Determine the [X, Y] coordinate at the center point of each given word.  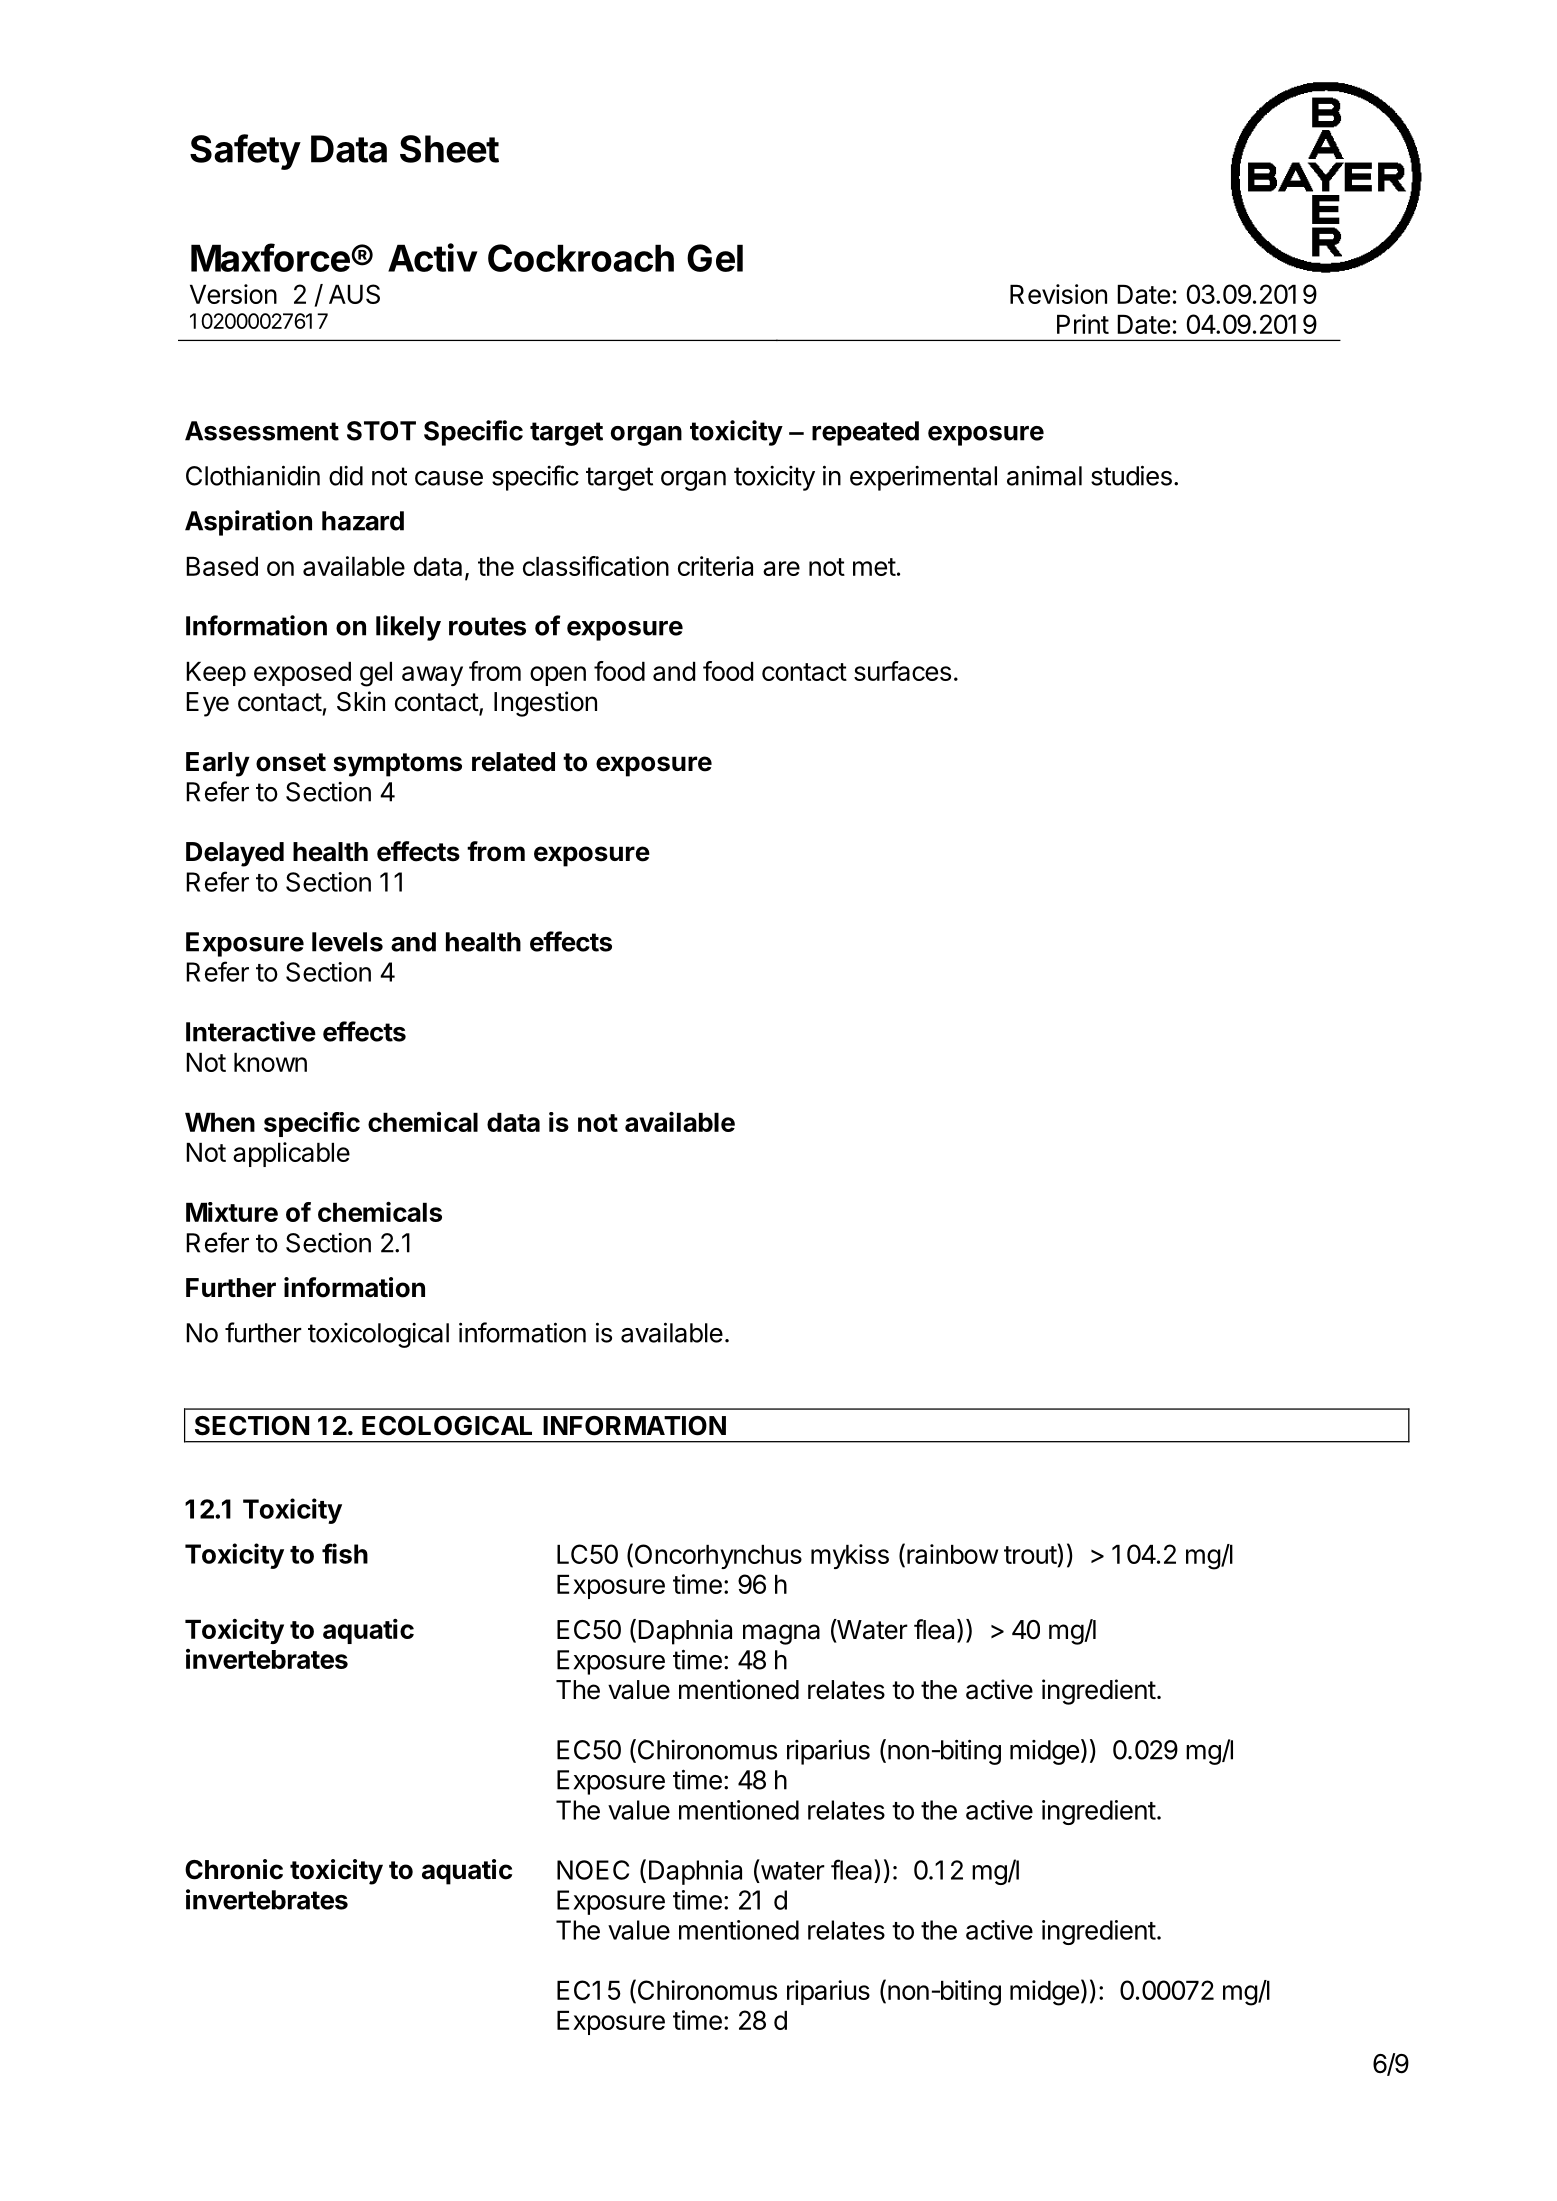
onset [291, 762]
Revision [1058, 294]
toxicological [378, 1335]
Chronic [234, 1869]
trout [1030, 1555]
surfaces [902, 671]
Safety [245, 152]
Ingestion [545, 704]
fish [345, 1553]
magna [781, 1634]
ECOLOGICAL [447, 1426]
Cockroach [581, 258]
